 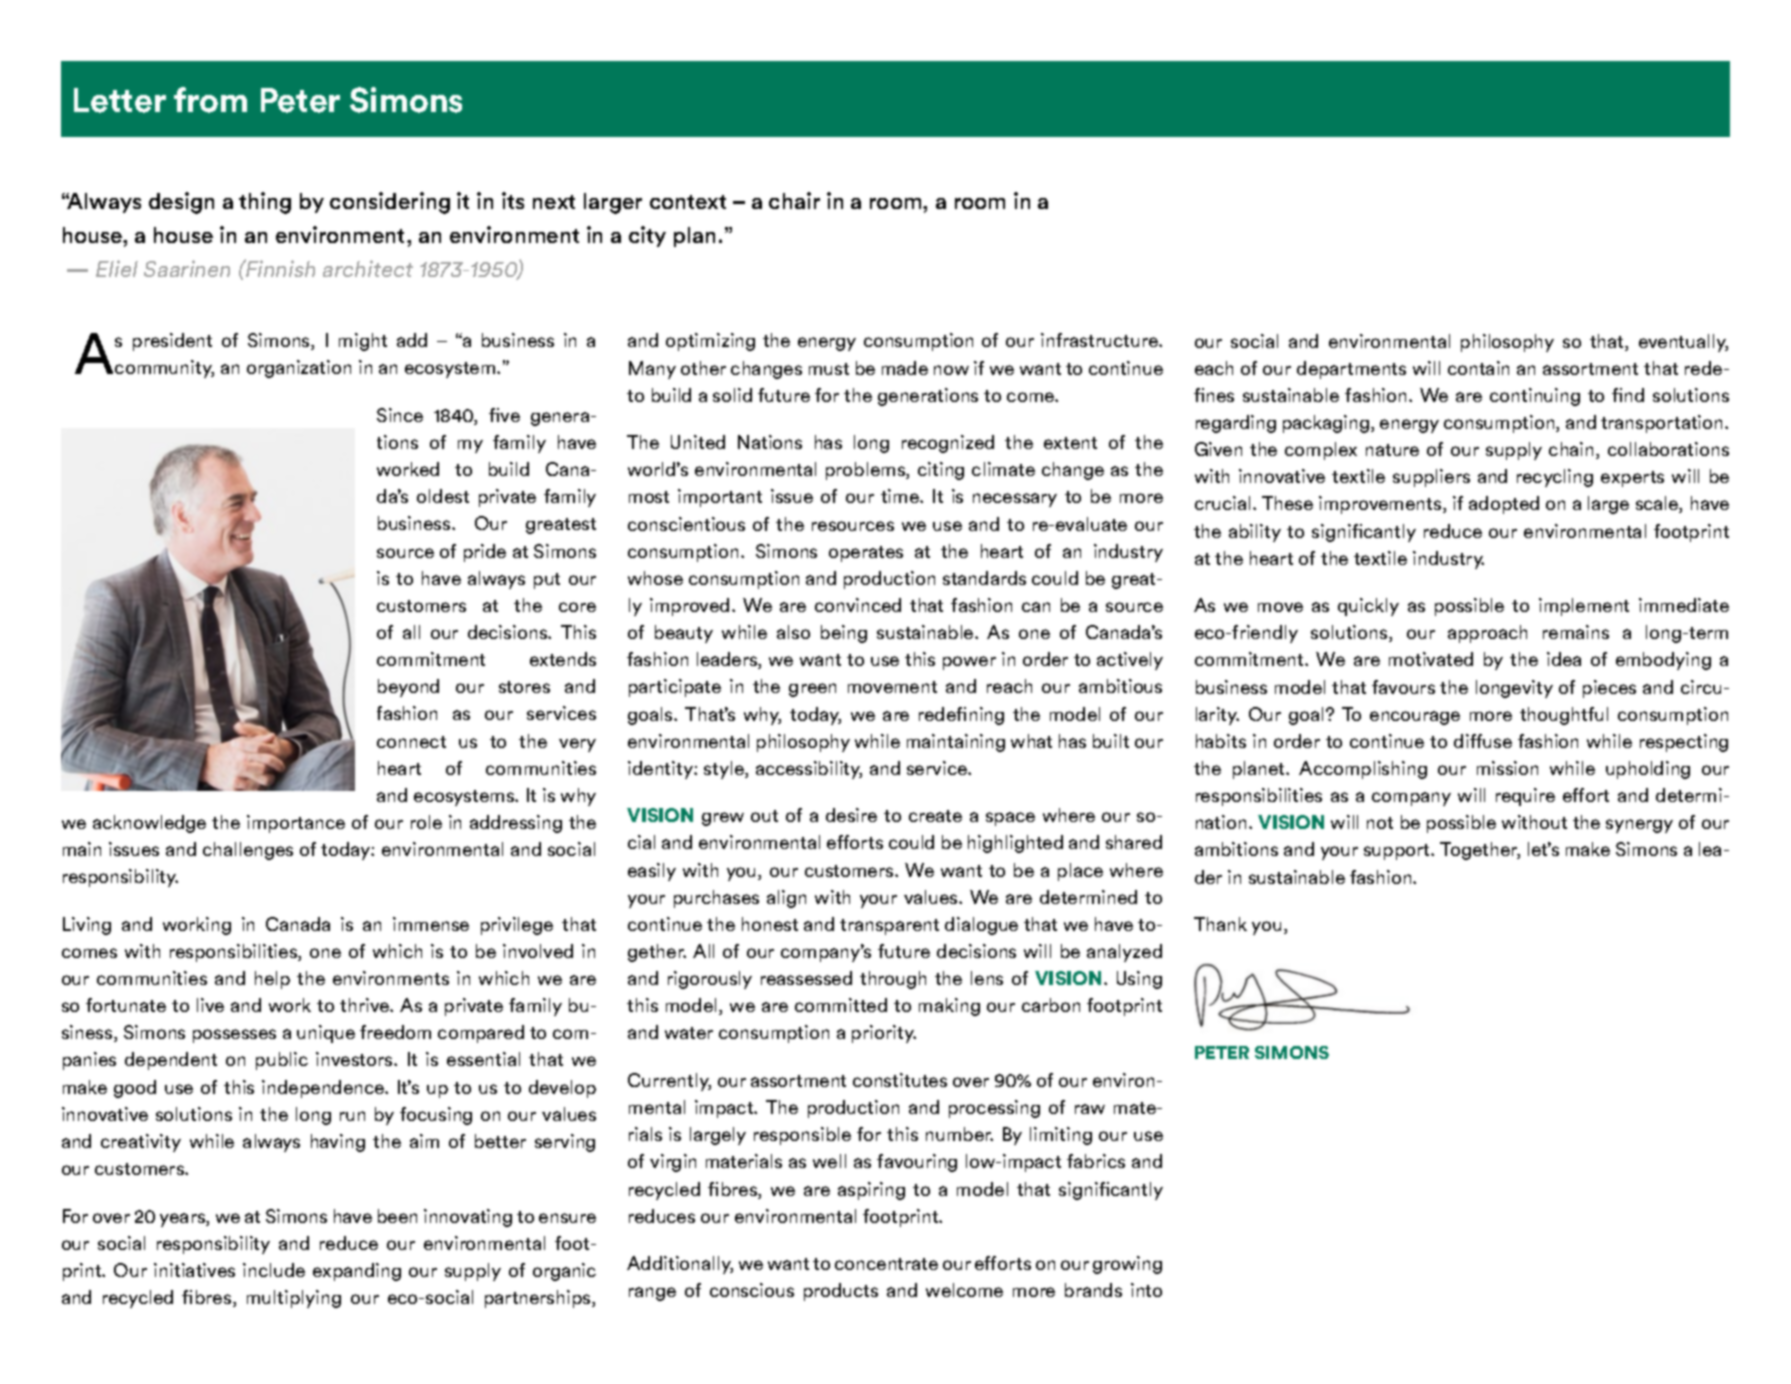 I want to click on time, so click(x=901, y=496).
